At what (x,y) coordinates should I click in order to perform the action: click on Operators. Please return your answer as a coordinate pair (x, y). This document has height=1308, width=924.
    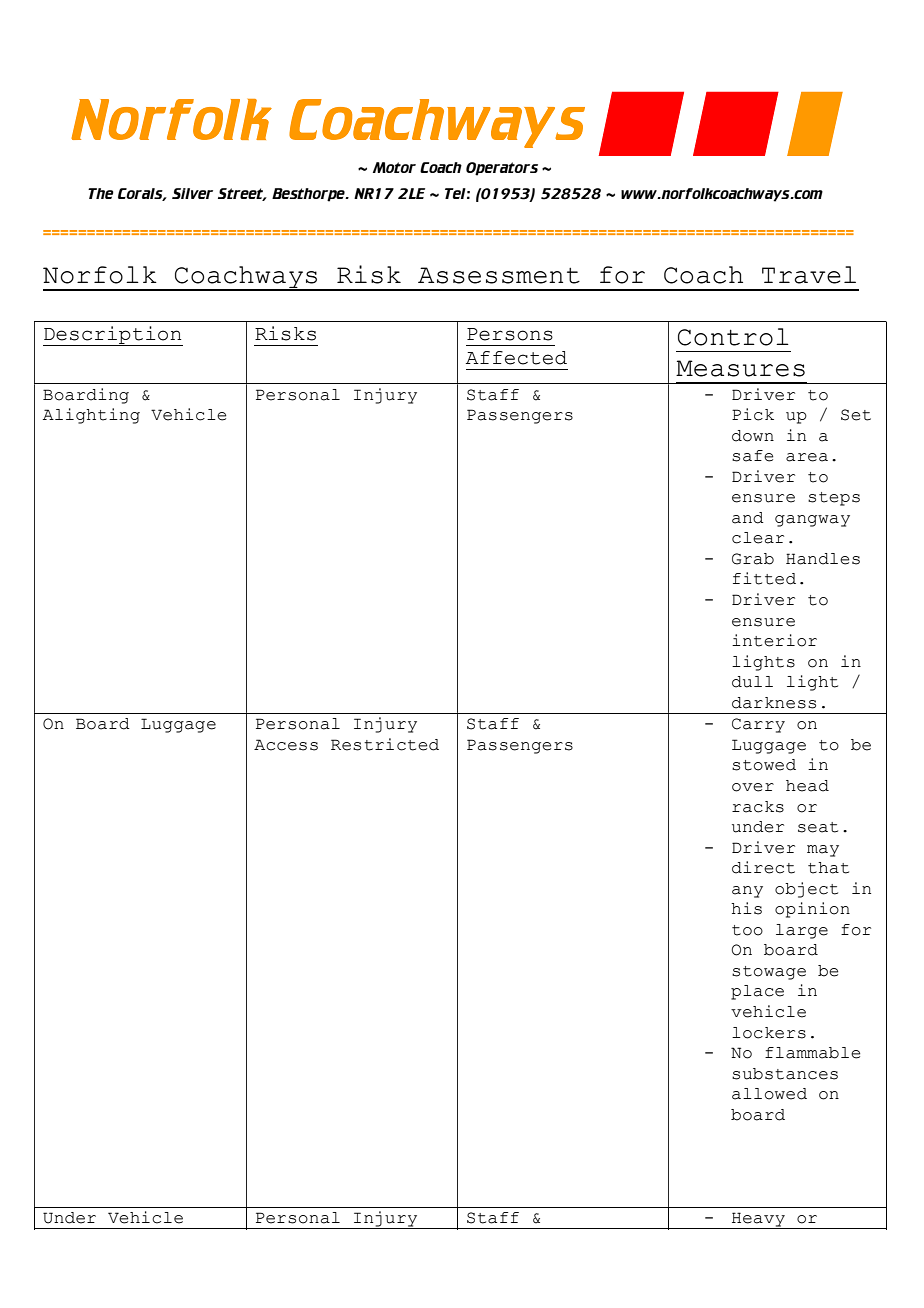
    Looking at the image, I should click on (502, 169).
